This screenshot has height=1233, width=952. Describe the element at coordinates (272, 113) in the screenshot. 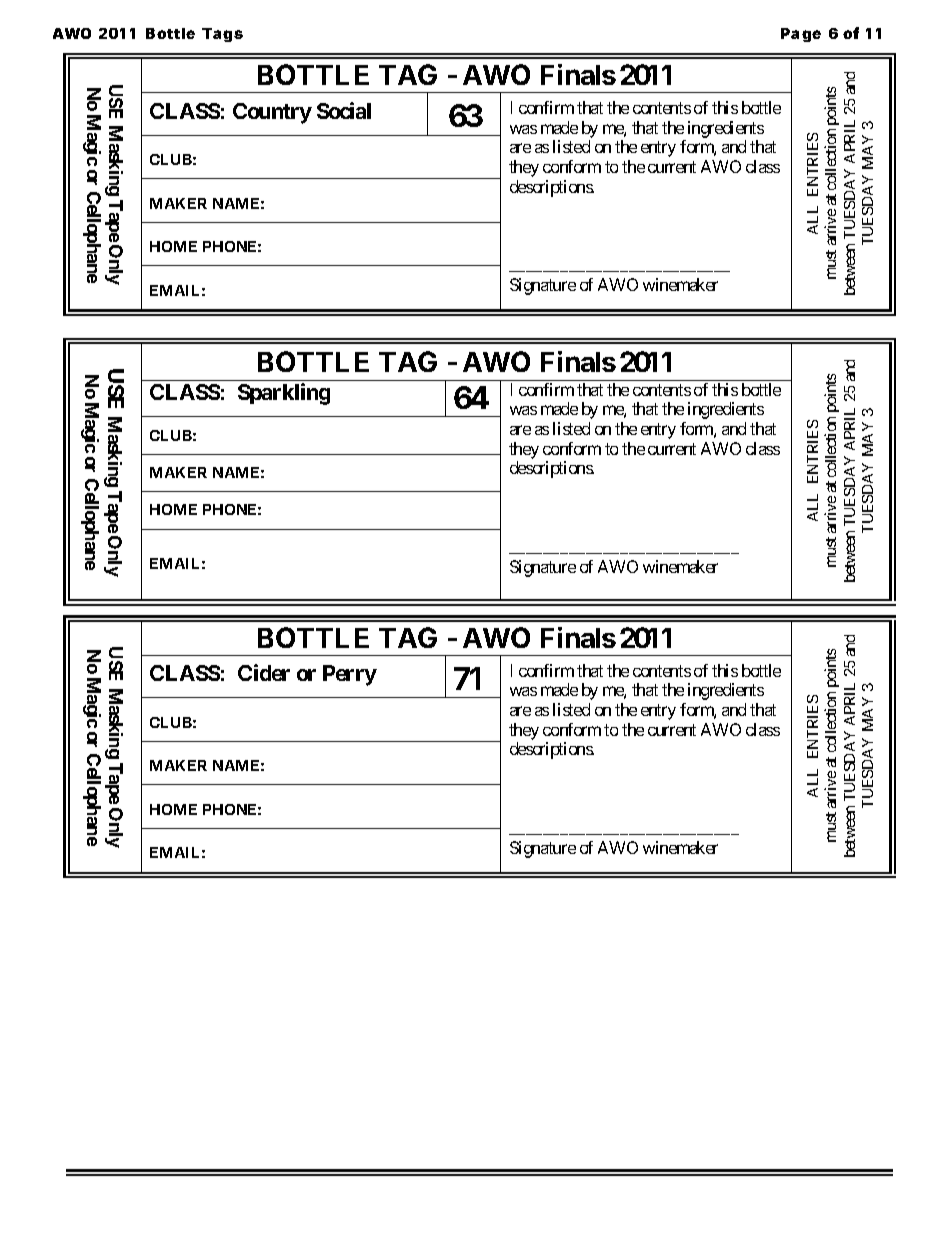

I see `Country` at that location.
